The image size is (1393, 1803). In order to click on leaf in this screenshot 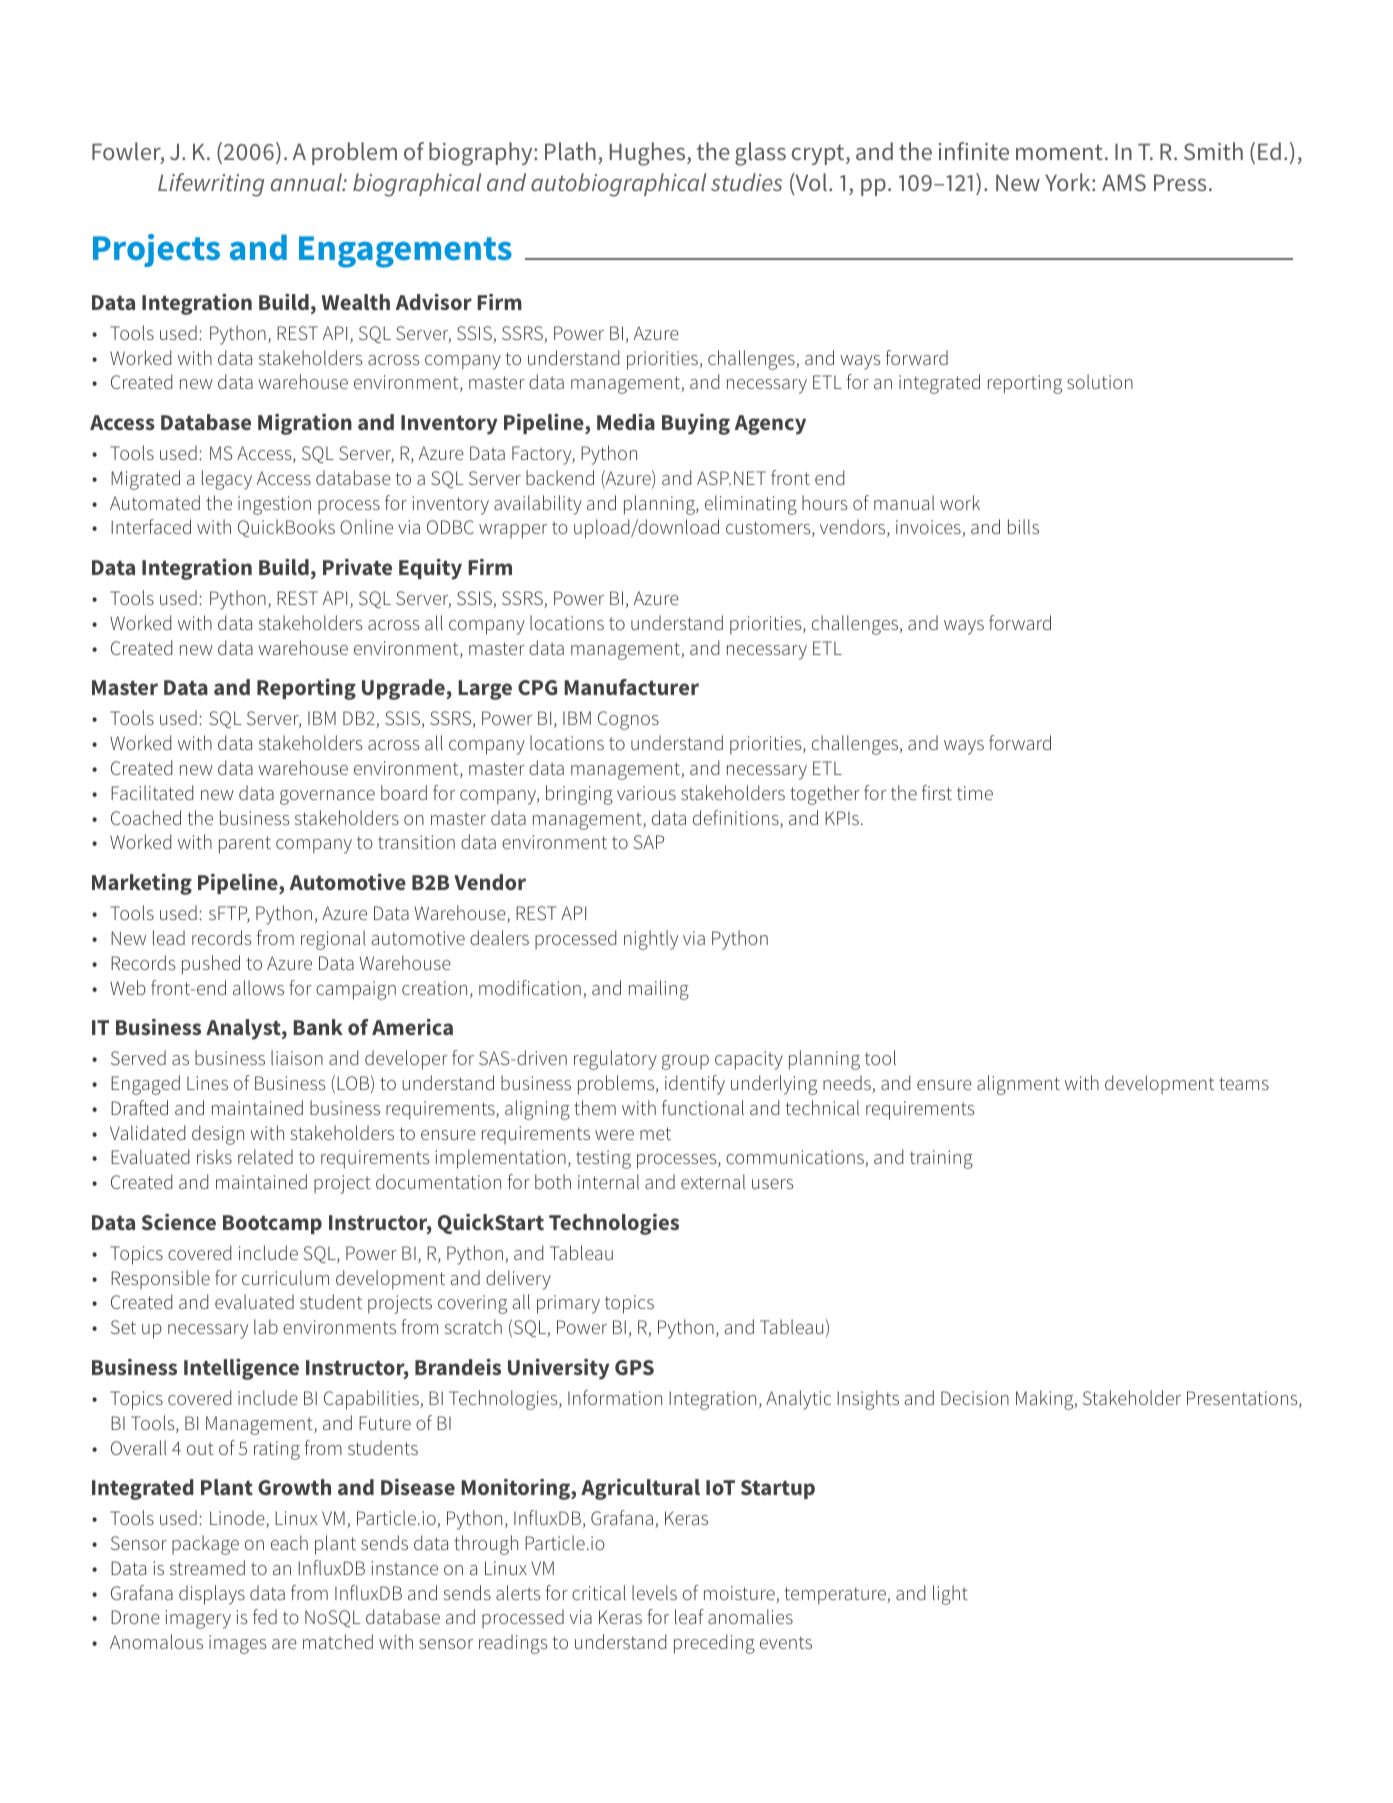, I will do `click(689, 1616)`.
